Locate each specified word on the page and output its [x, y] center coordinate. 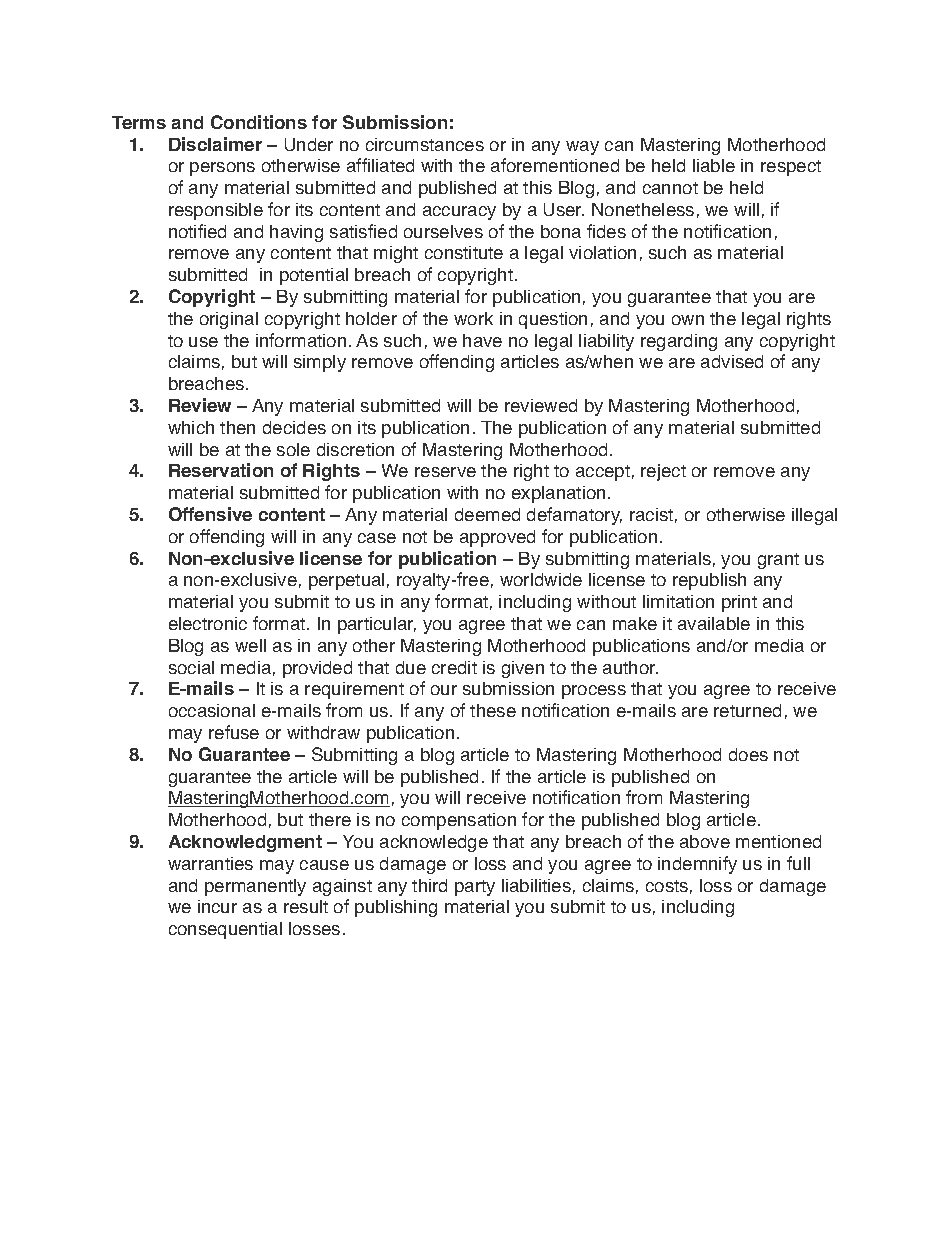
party [475, 888]
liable [714, 165]
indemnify [697, 865]
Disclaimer [215, 144]
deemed [487, 514]
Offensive [210, 514]
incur [217, 906]
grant [778, 561]
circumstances [425, 144]
